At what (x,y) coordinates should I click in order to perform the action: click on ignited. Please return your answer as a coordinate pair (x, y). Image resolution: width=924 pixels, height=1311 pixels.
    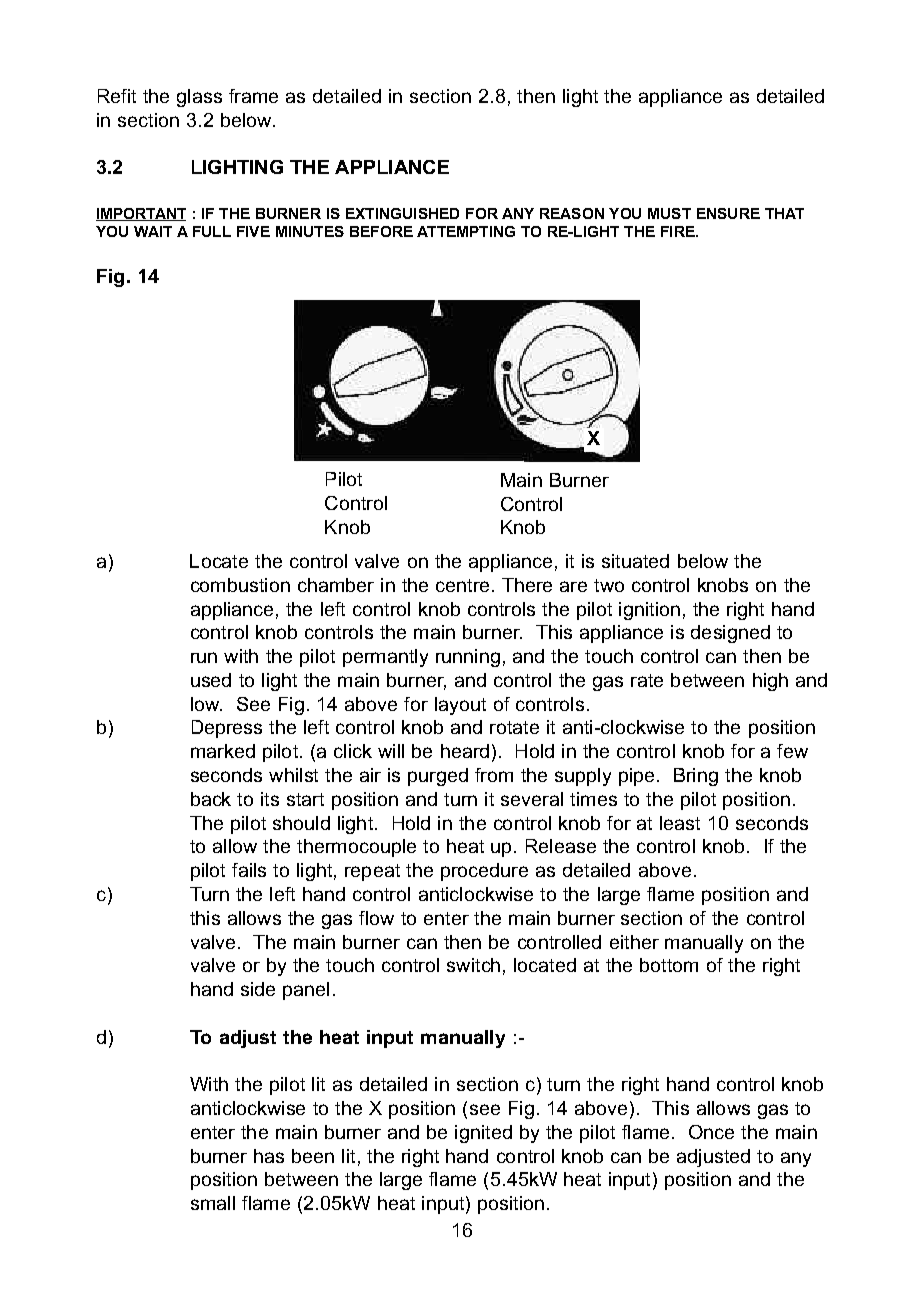
    Looking at the image, I should click on (483, 1134).
